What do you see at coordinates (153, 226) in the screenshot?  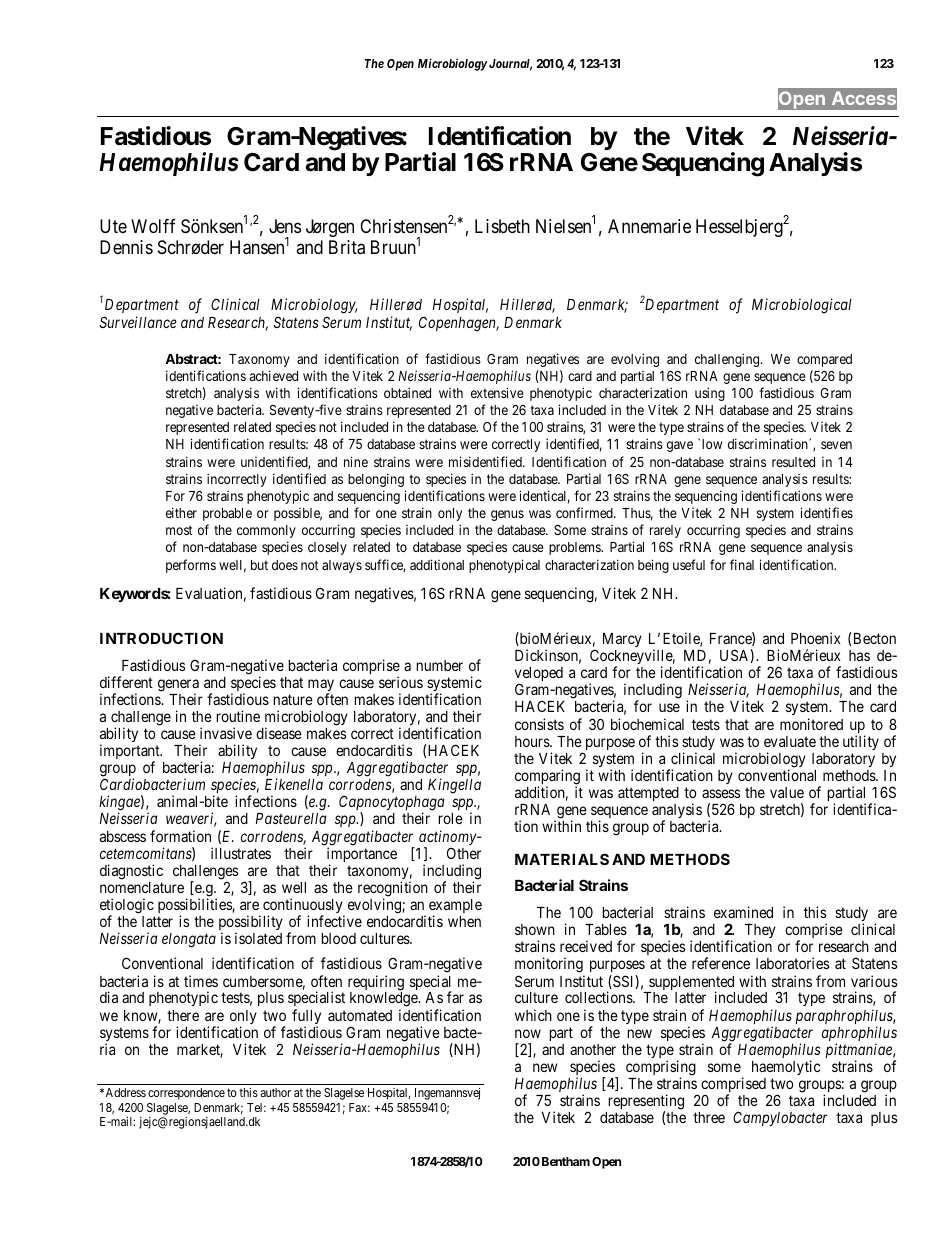 I see `Wolff` at bounding box center [153, 226].
